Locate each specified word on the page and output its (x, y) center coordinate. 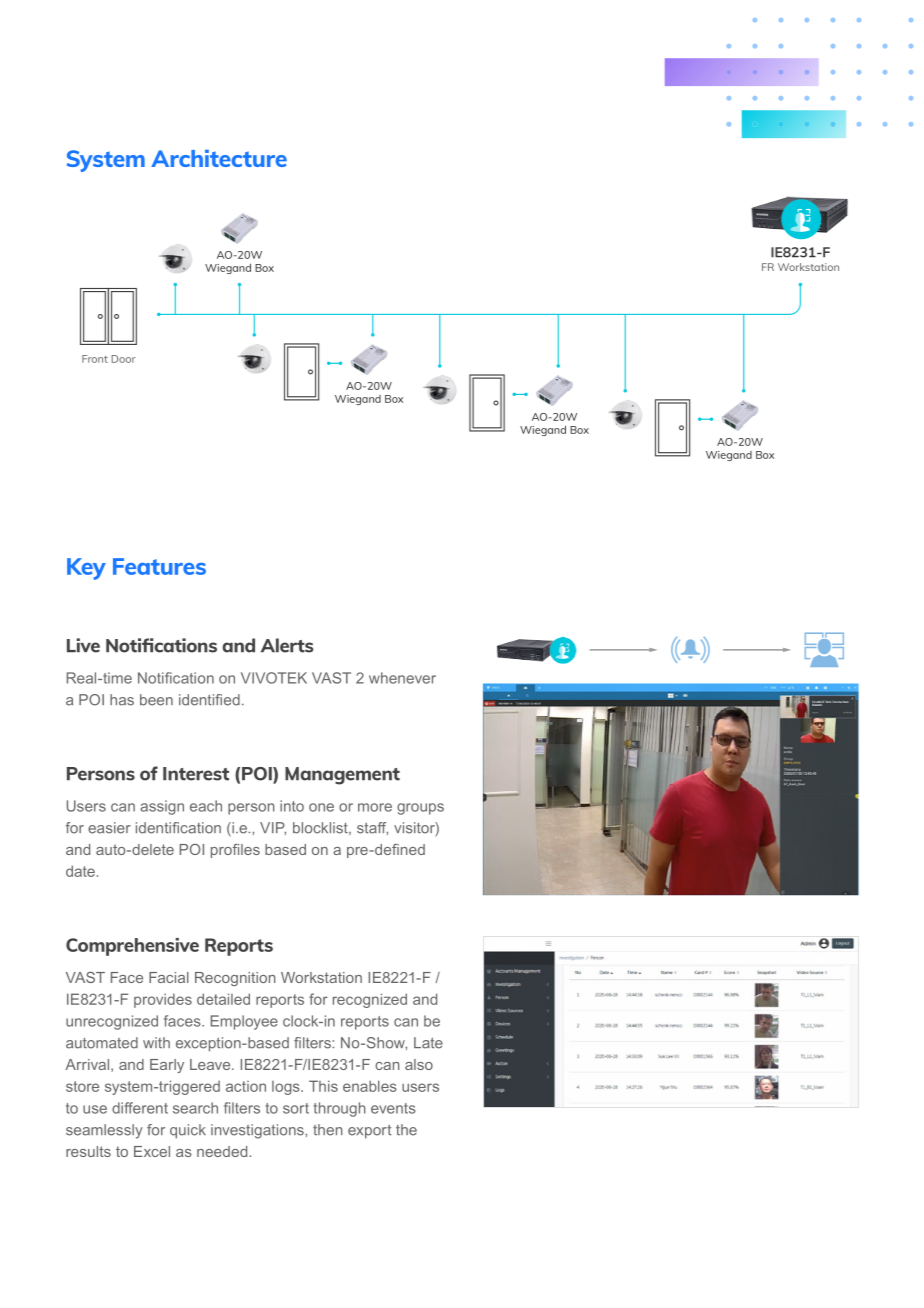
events (393, 1108)
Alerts (287, 645)
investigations (258, 1131)
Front (95, 359)
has (122, 700)
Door (124, 359)
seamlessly (104, 1131)
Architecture (219, 158)
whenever (402, 678)
